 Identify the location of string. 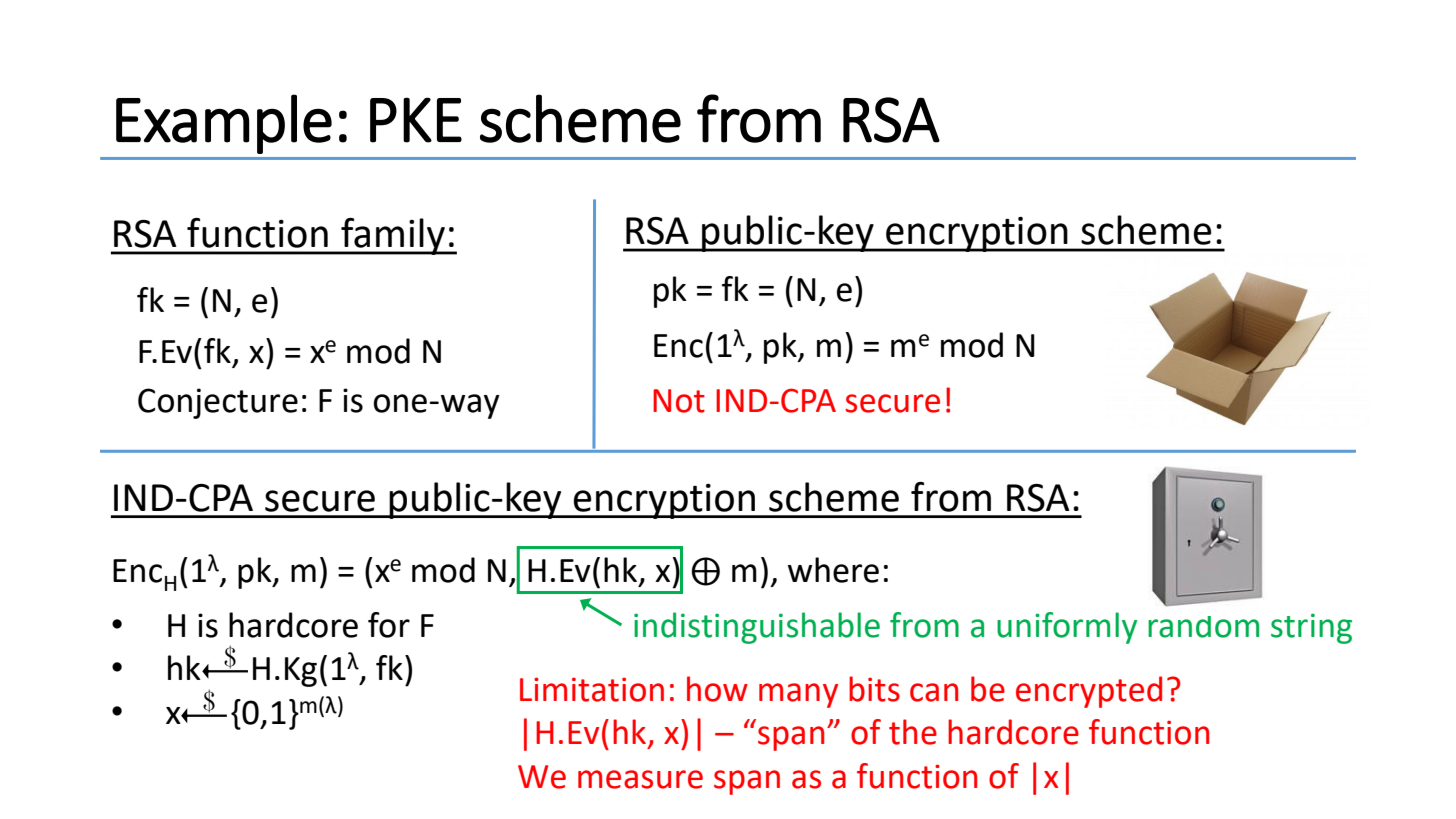
(1311, 628).
